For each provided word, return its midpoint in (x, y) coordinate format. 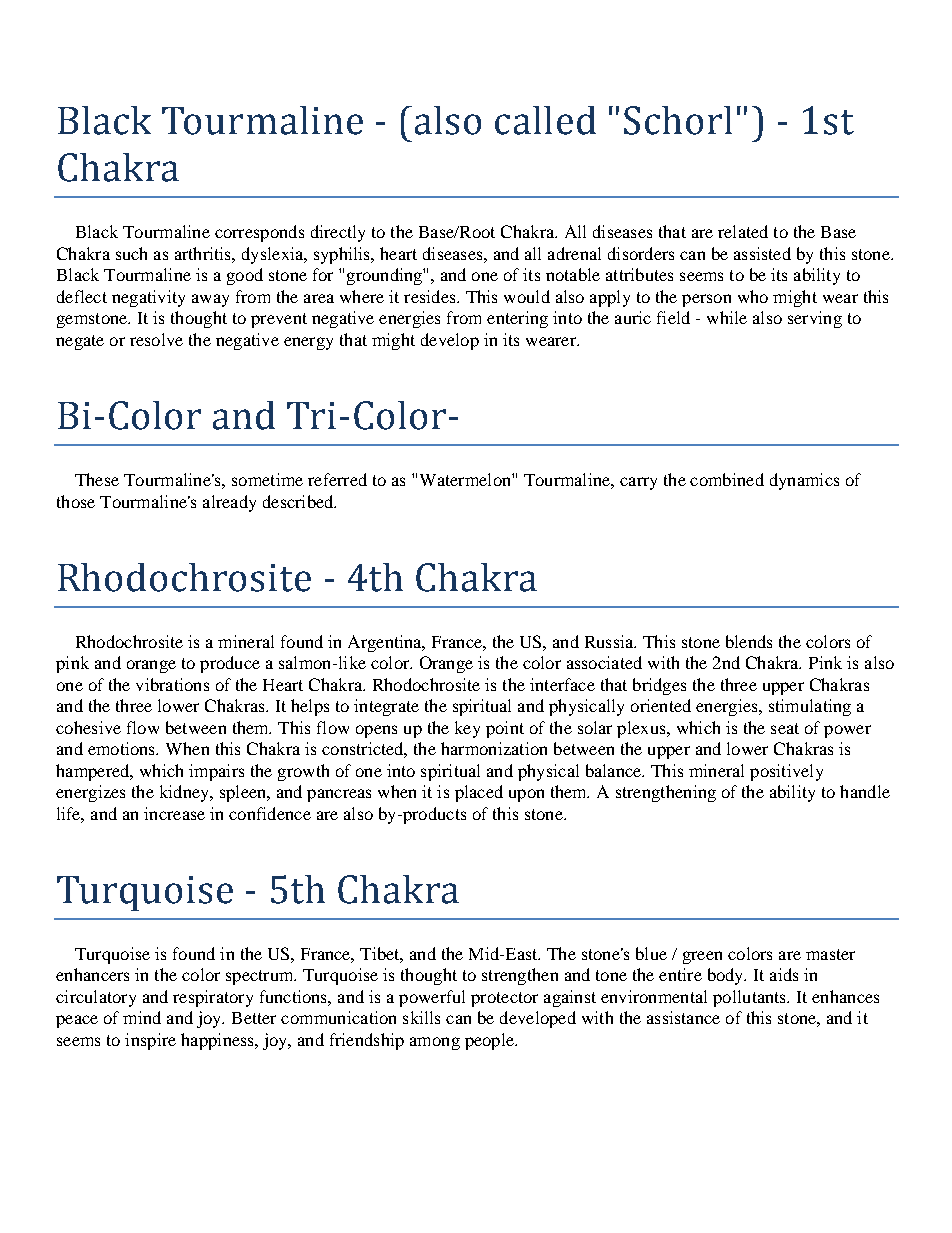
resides (431, 296)
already (229, 503)
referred (337, 479)
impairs (216, 772)
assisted (762, 253)
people (490, 1041)
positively (786, 772)
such (131, 253)
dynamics (804, 481)
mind (142, 1017)
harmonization (494, 748)
